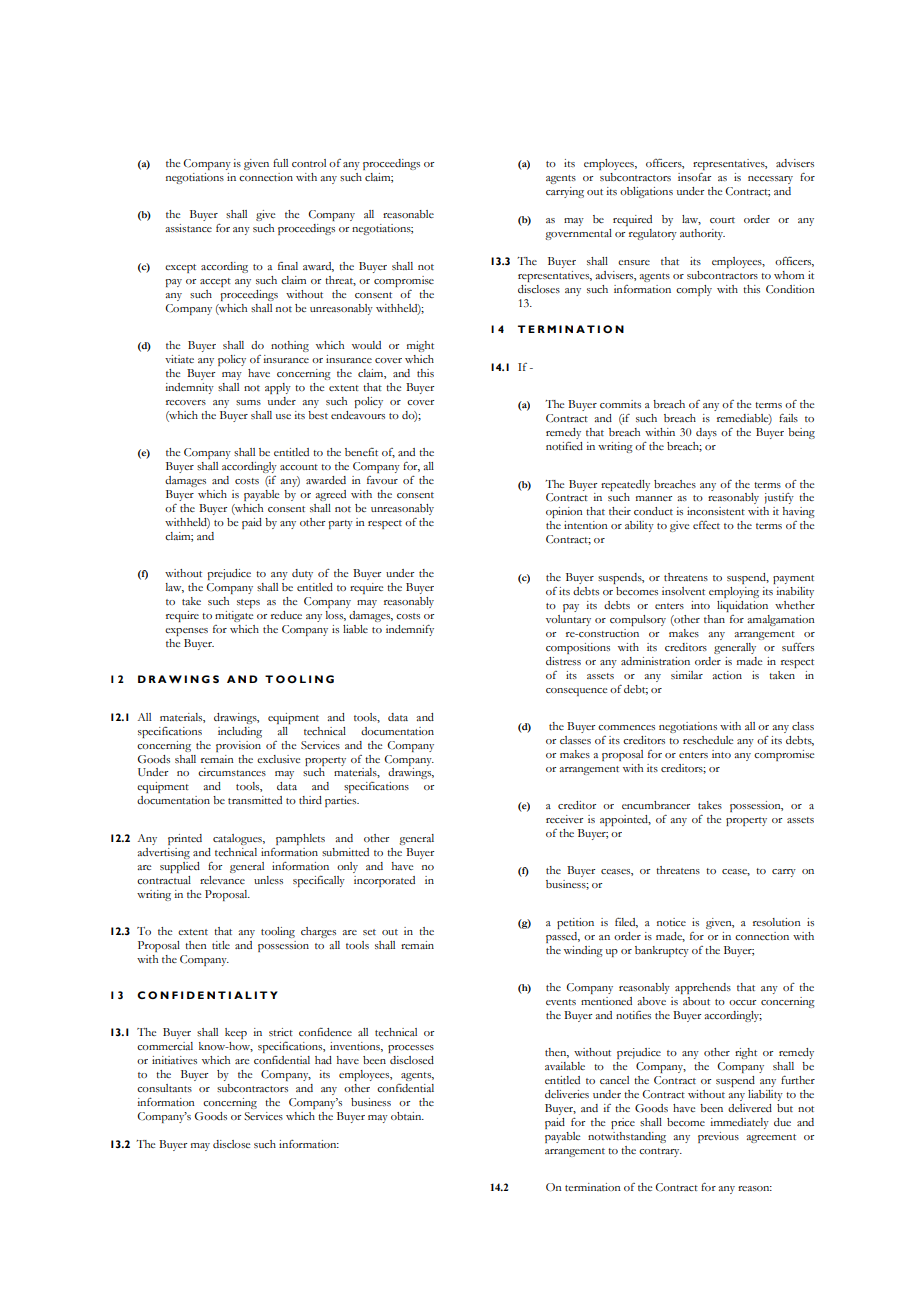 The image size is (924, 1308). Describe the element at coordinates (722, 220) in the document. I see `court` at that location.
